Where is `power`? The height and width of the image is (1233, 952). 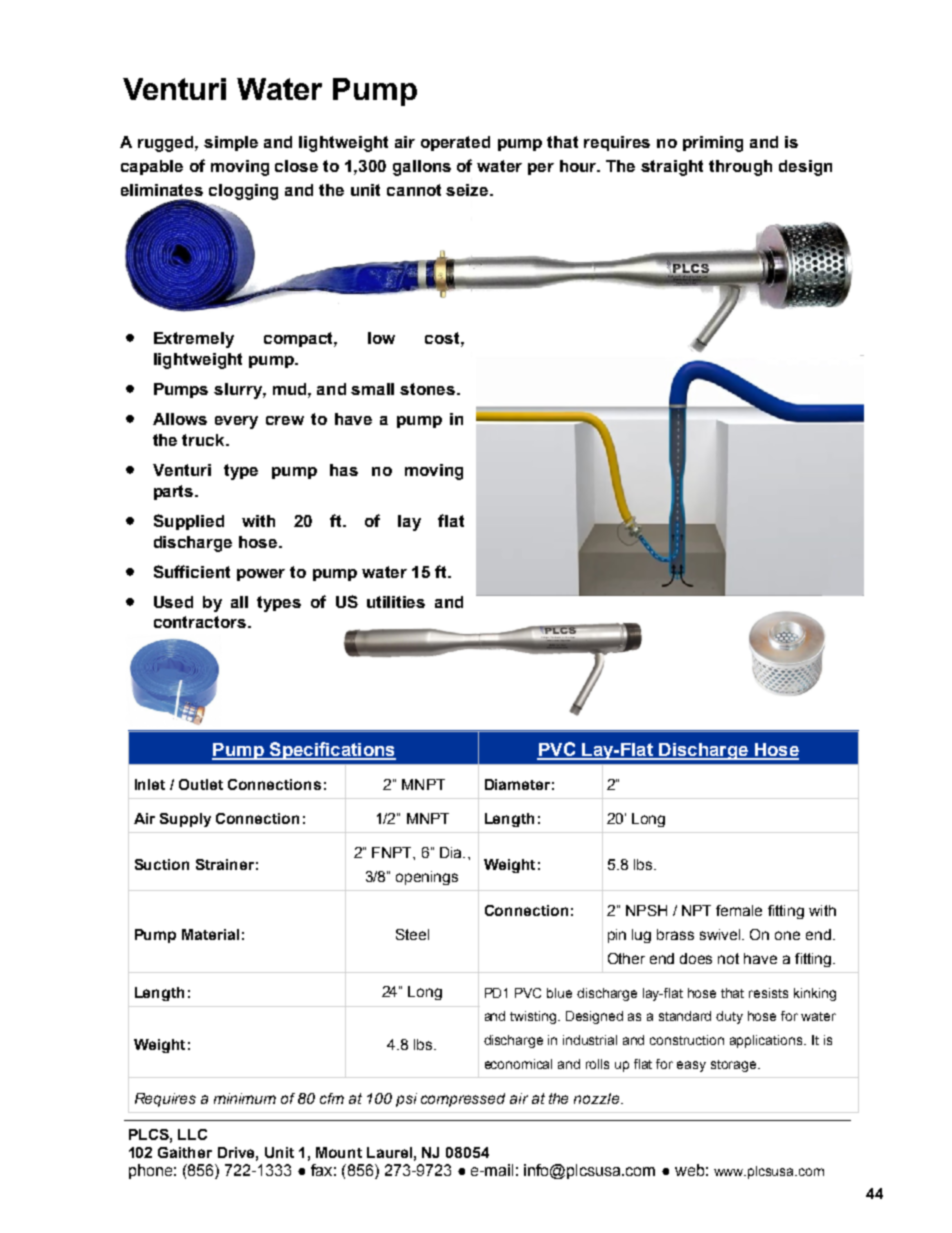 power is located at coordinates (261, 575).
